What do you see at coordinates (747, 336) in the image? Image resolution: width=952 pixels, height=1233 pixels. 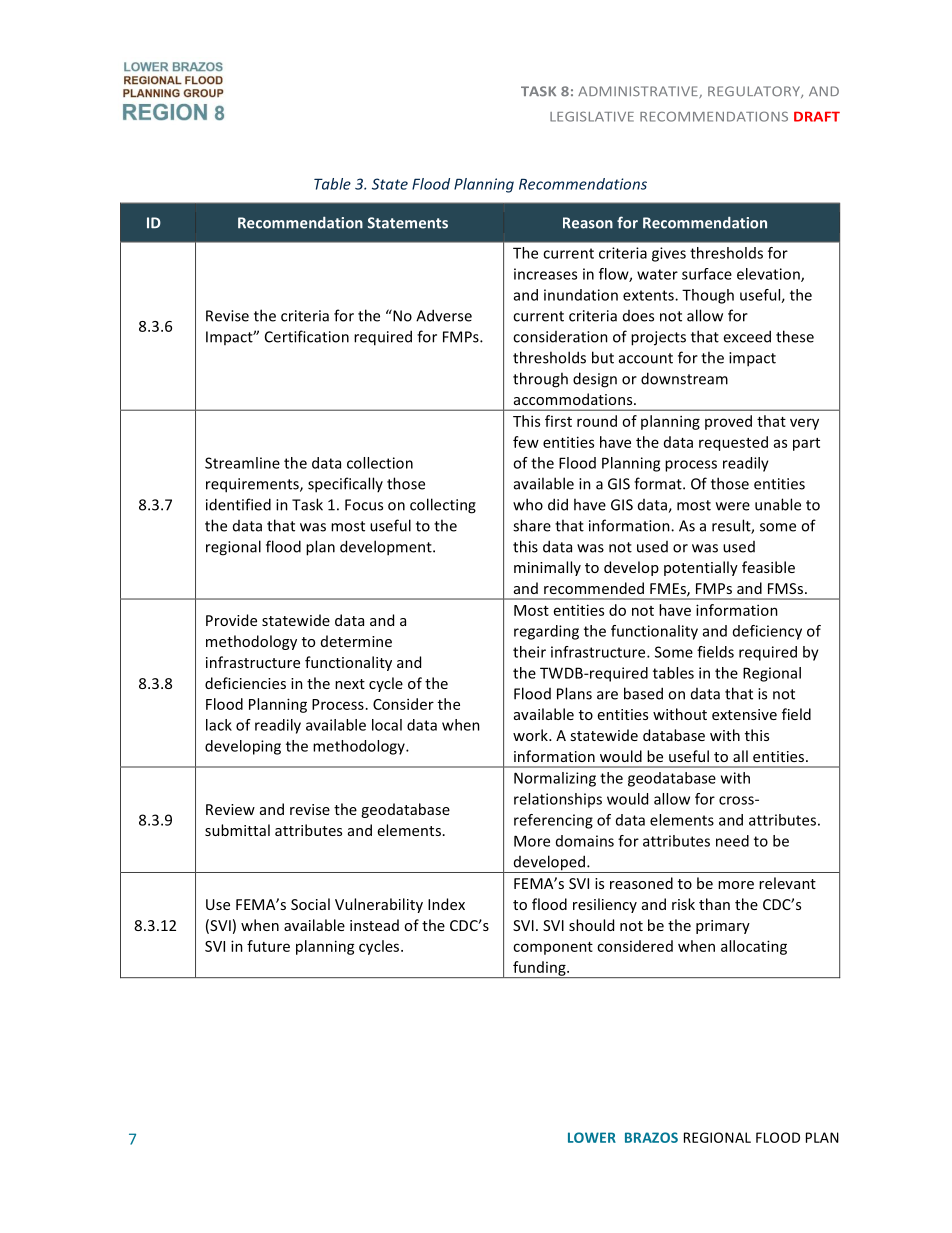 I see `exceed` at bounding box center [747, 336].
